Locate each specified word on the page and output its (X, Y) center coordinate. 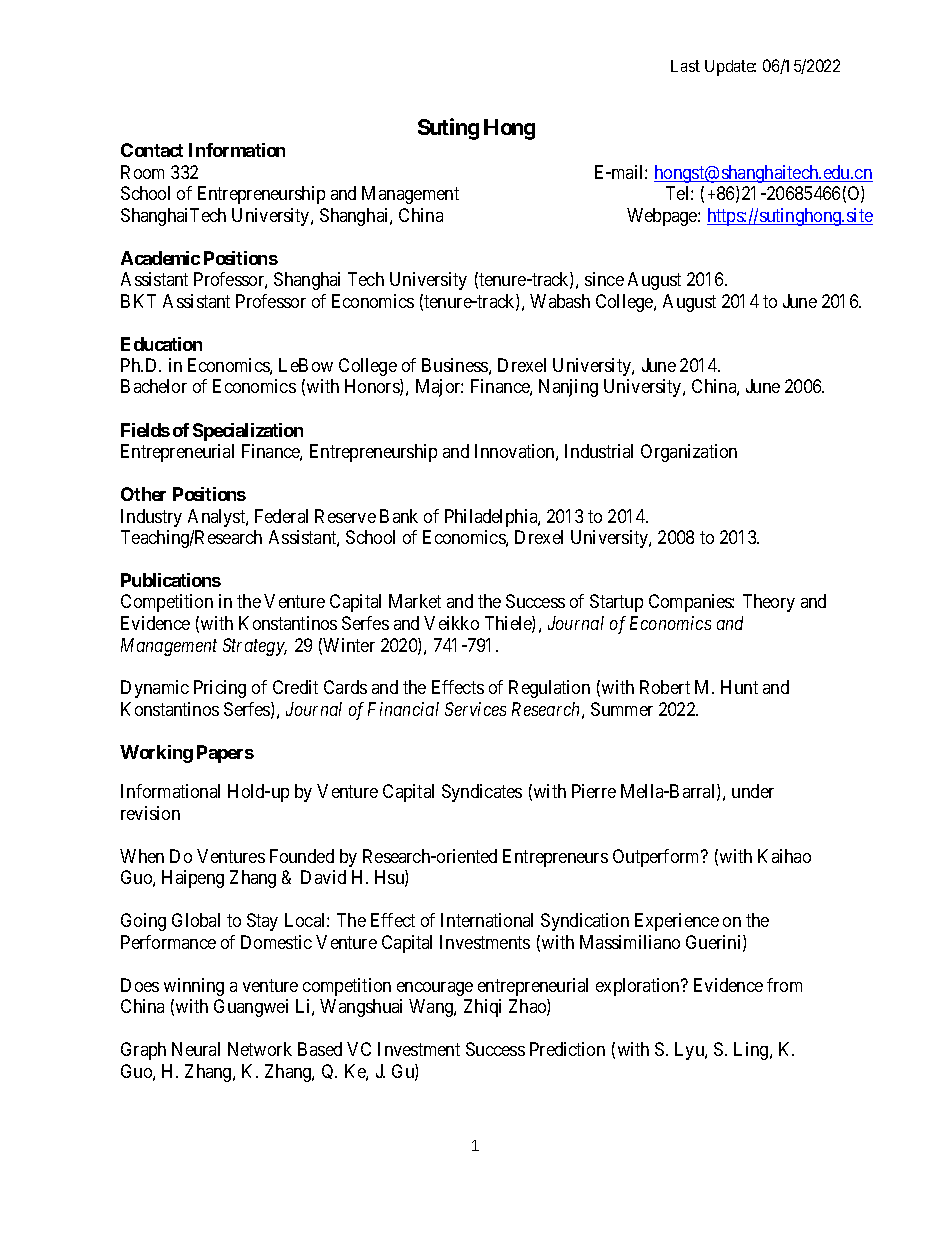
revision (150, 813)
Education (161, 344)
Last (685, 66)
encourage (435, 989)
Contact (152, 150)
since (604, 279)
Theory (769, 603)
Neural (196, 1049)
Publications (171, 580)
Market (415, 601)
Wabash (560, 301)
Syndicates (482, 793)
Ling (752, 1051)
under (753, 791)
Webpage (663, 217)
